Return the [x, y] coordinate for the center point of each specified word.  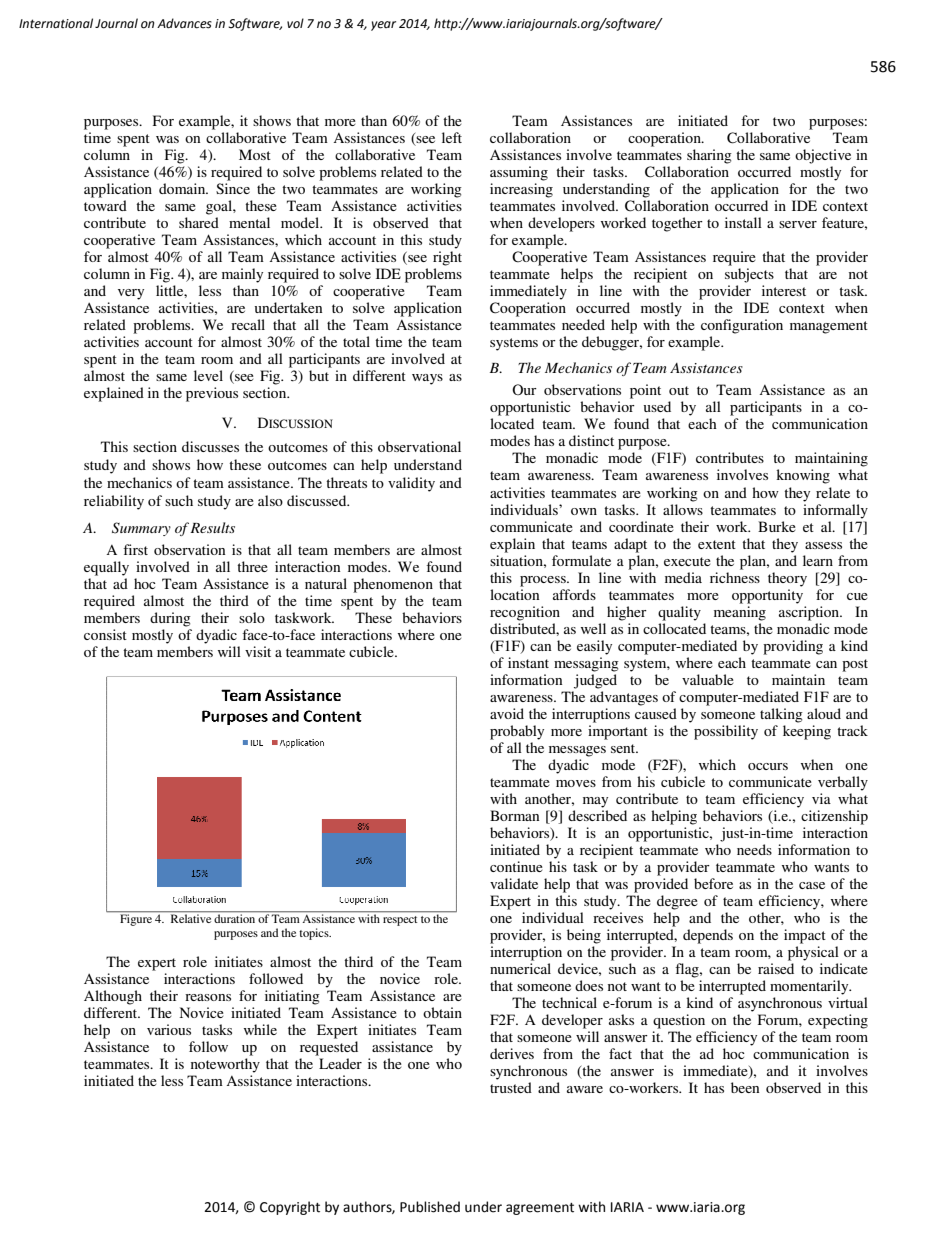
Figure [136, 919]
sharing [709, 156]
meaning [740, 613]
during [170, 619]
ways [427, 379]
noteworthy [225, 1065]
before [713, 883]
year [383, 26]
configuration [742, 326]
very [131, 294]
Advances [184, 23]
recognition [525, 613]
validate [514, 883]
